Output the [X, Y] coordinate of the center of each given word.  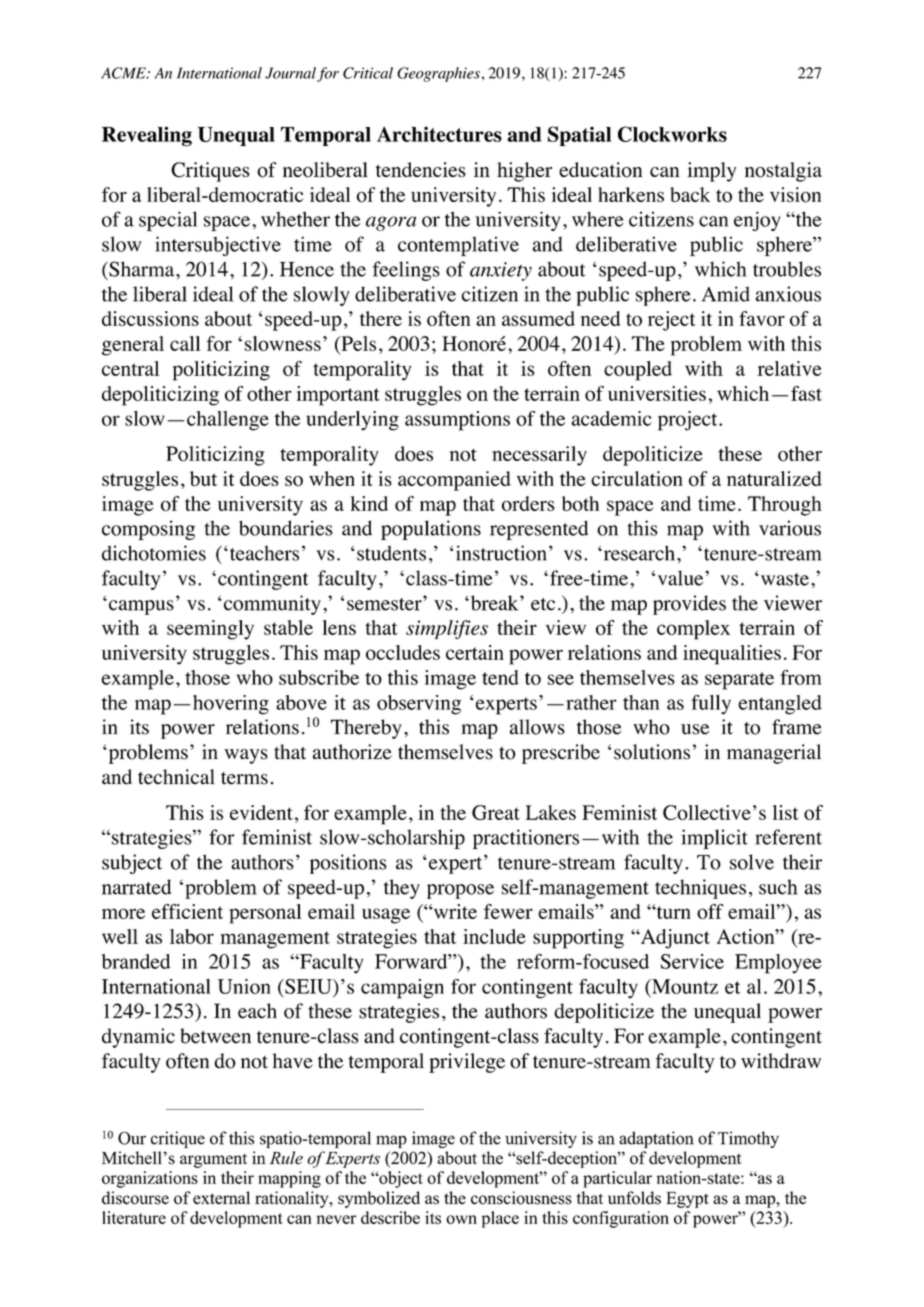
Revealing [147, 136]
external [221, 1198]
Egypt [687, 1200]
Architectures [439, 134]
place [500, 1219]
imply [711, 172]
